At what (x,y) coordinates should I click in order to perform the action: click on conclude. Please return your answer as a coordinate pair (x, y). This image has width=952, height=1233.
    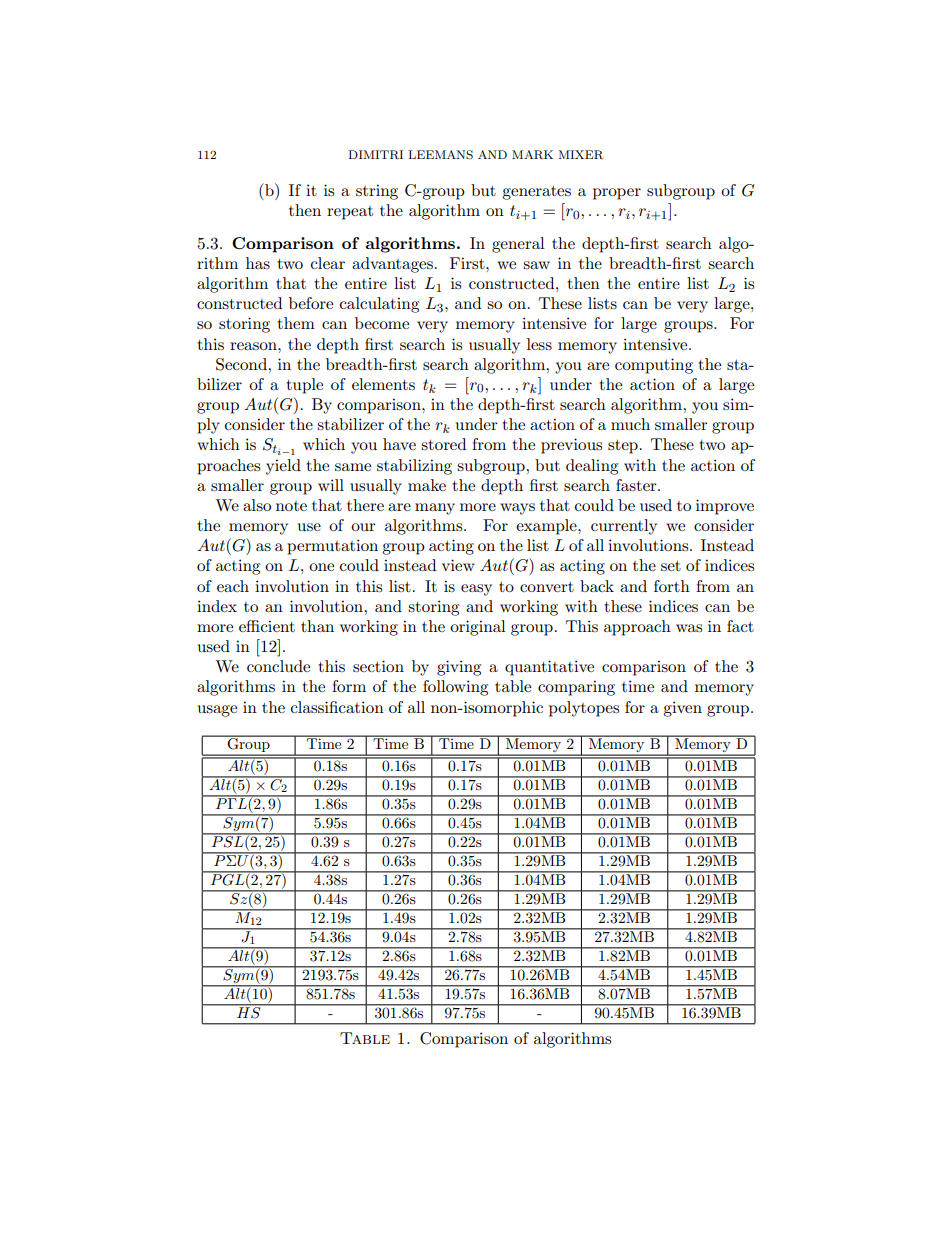
    Looking at the image, I should click on (278, 666).
